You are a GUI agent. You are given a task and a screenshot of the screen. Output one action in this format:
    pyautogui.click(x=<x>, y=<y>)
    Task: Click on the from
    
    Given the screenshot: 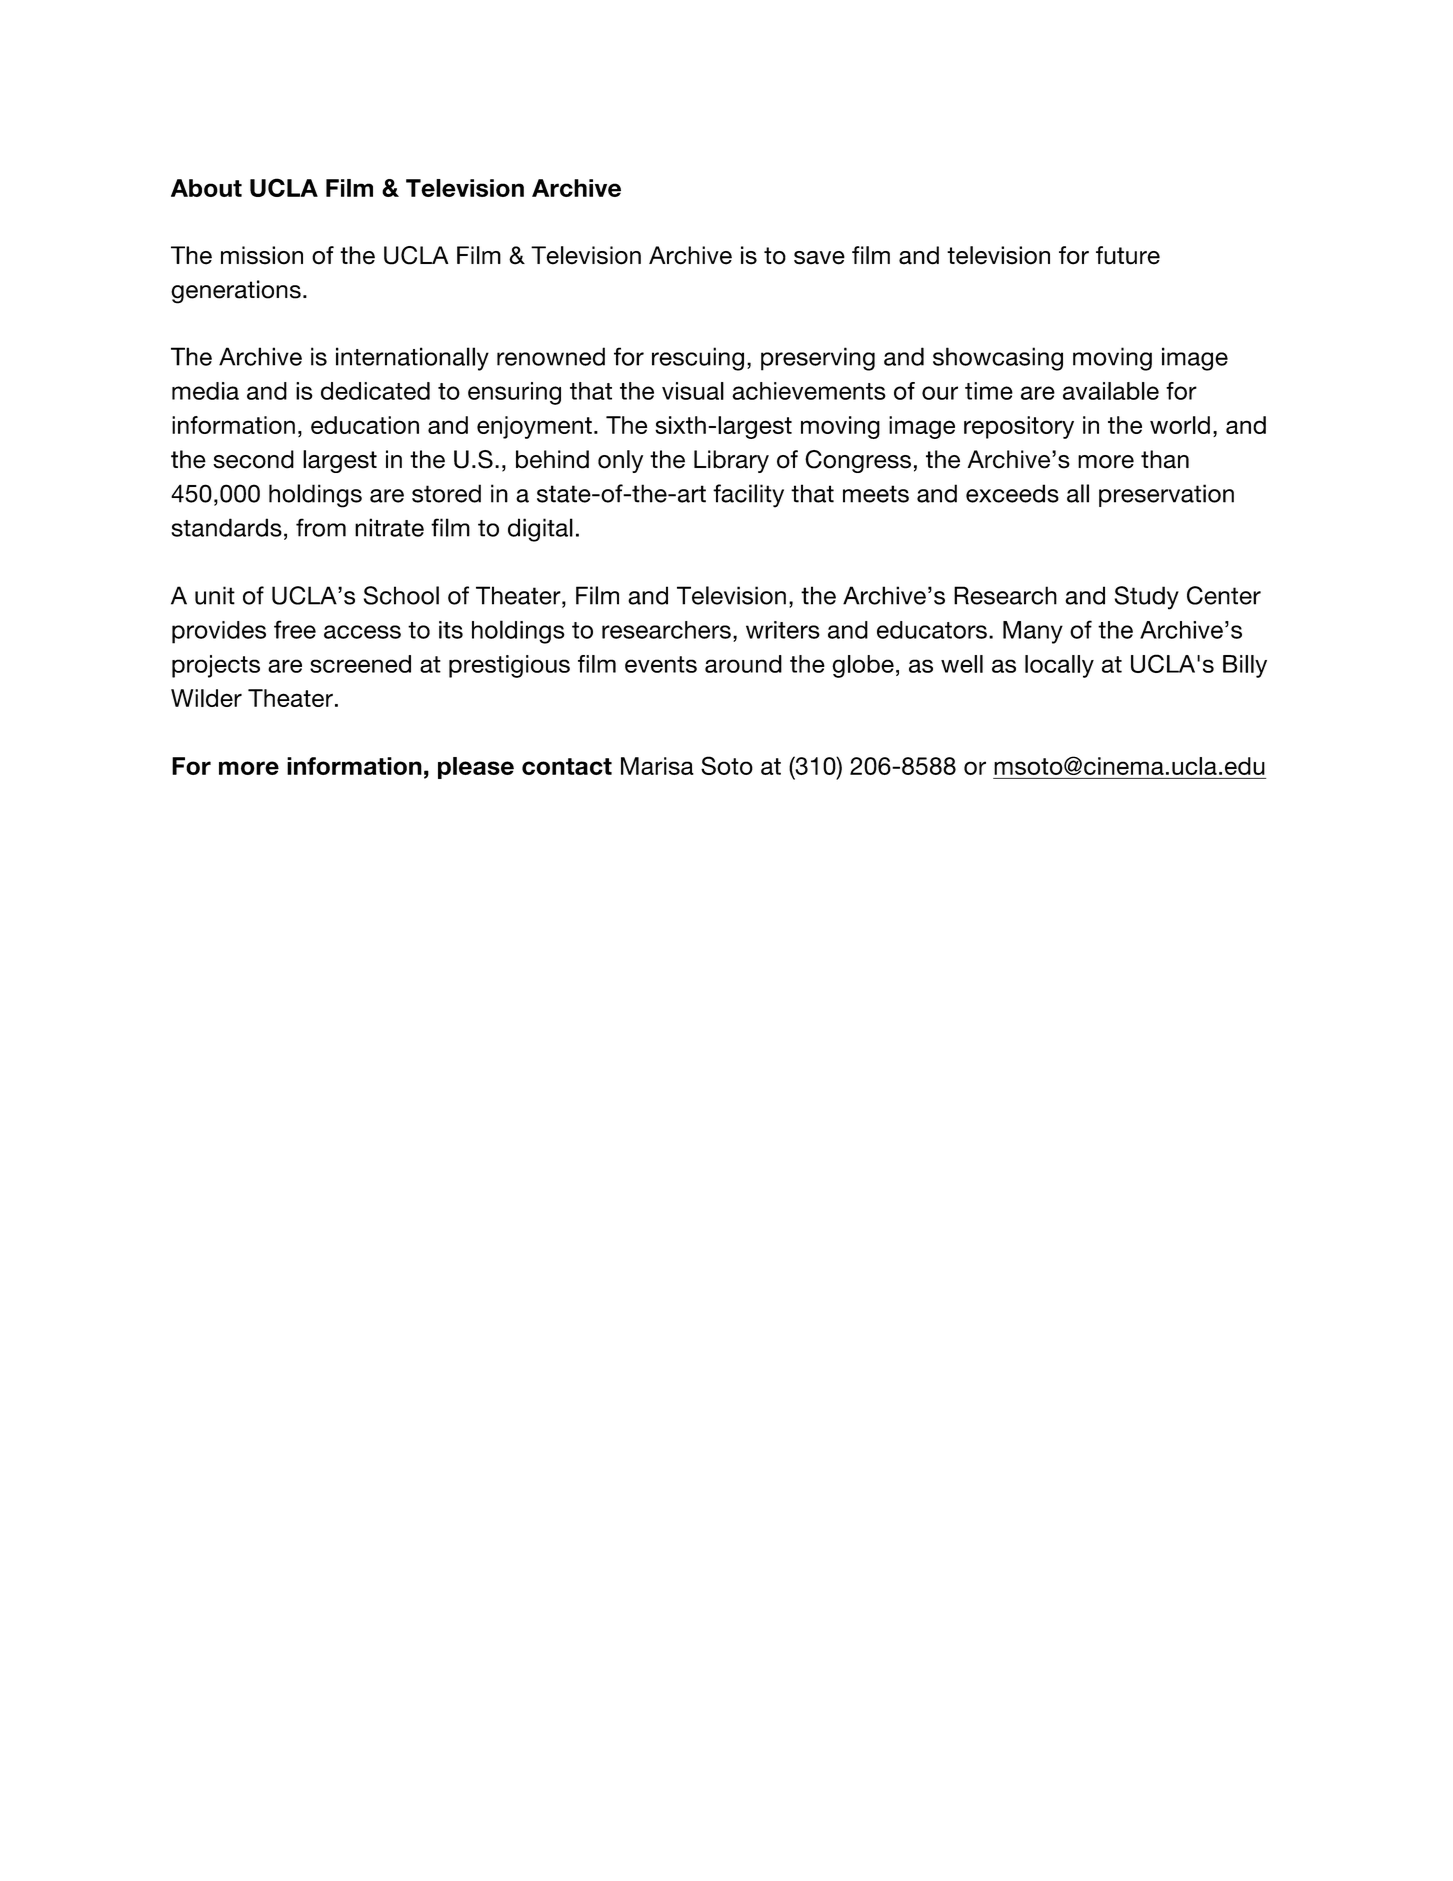 What is the action you would take?
    pyautogui.click(x=321, y=527)
